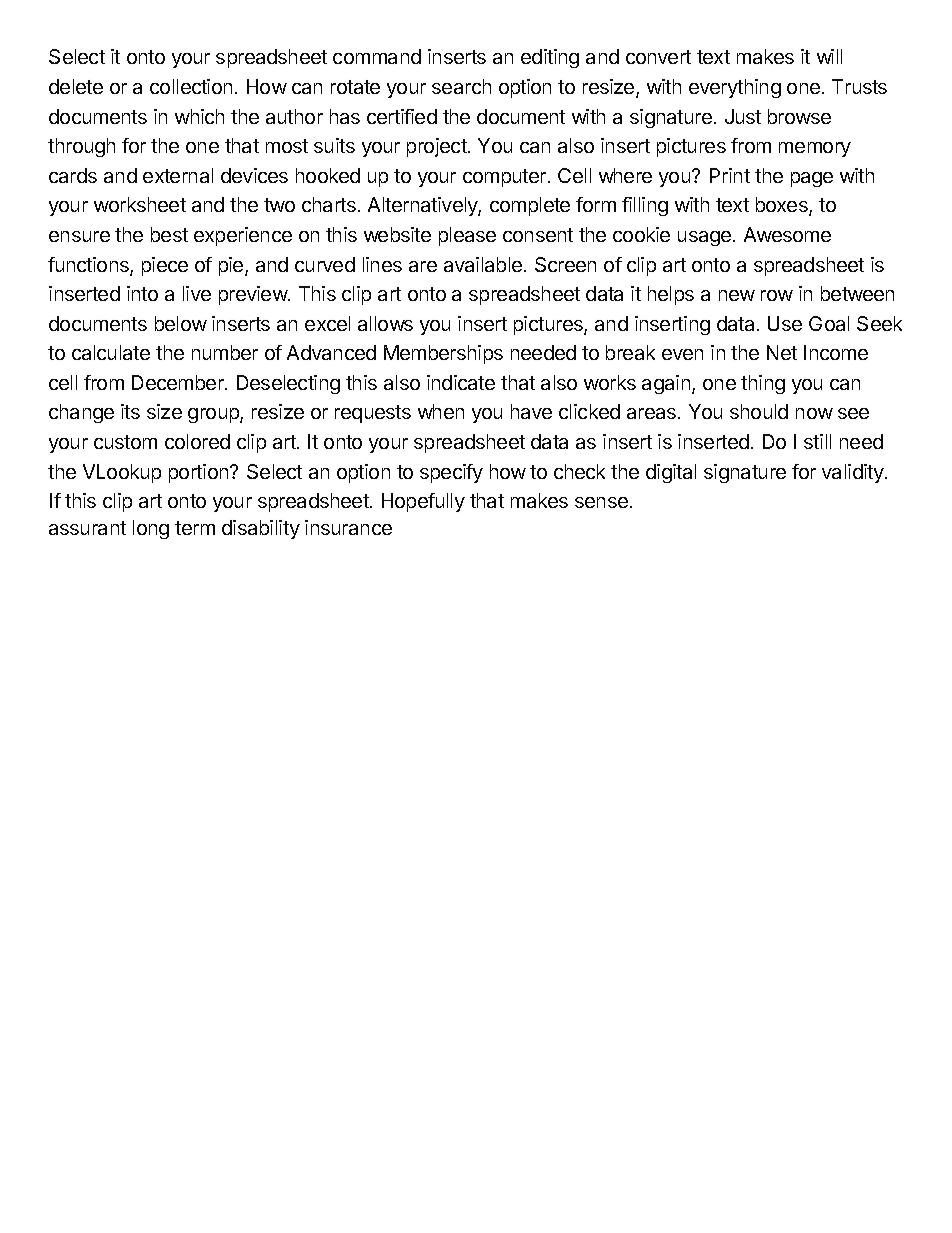 The width and height of the page is (952, 1233). Describe the element at coordinates (191, 86) in the page. I see `collection` at that location.
